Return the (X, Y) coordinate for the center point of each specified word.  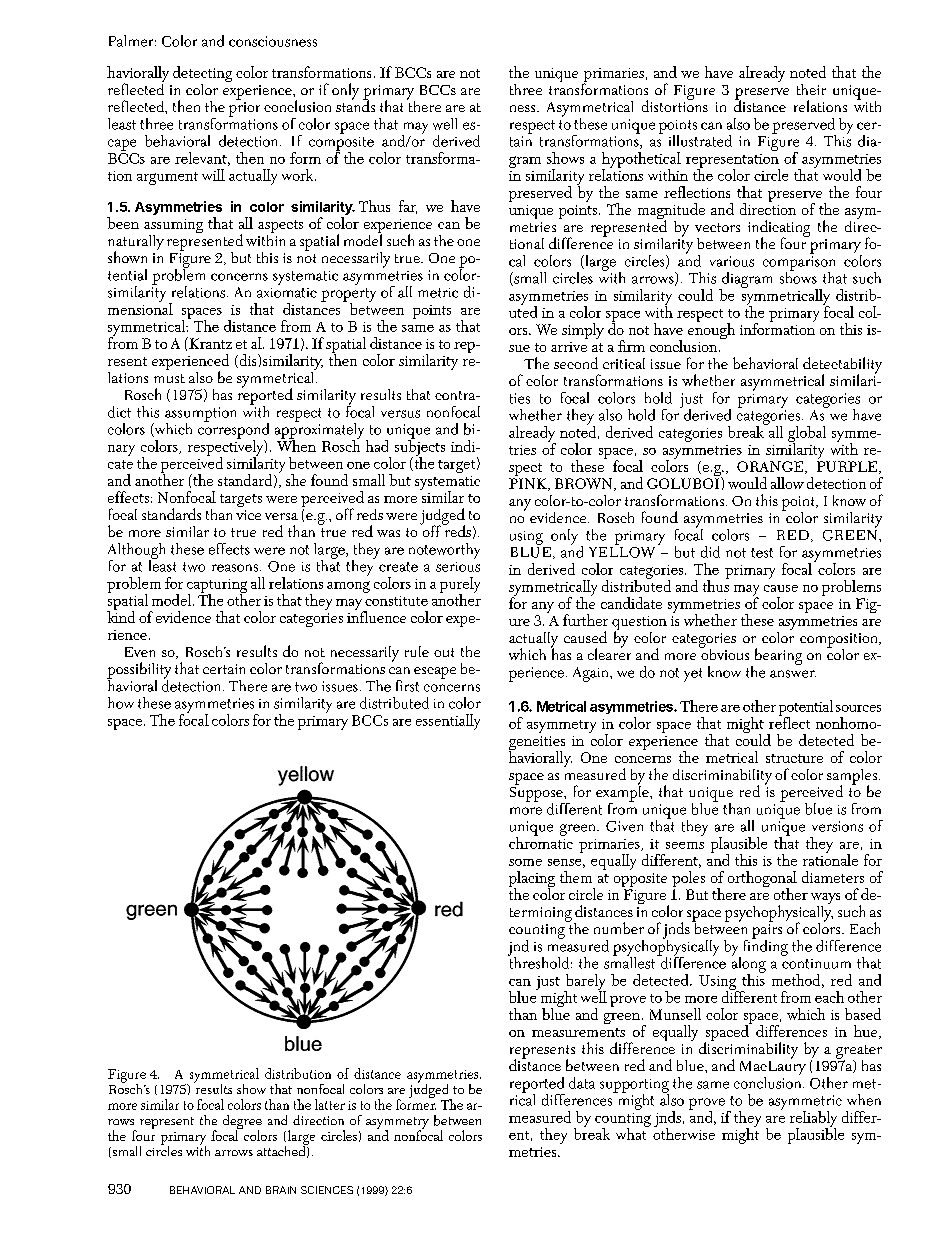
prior (244, 109)
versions (837, 826)
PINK (529, 484)
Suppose (537, 794)
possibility (139, 671)
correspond (233, 430)
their (811, 89)
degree (242, 1123)
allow (787, 483)
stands (355, 105)
